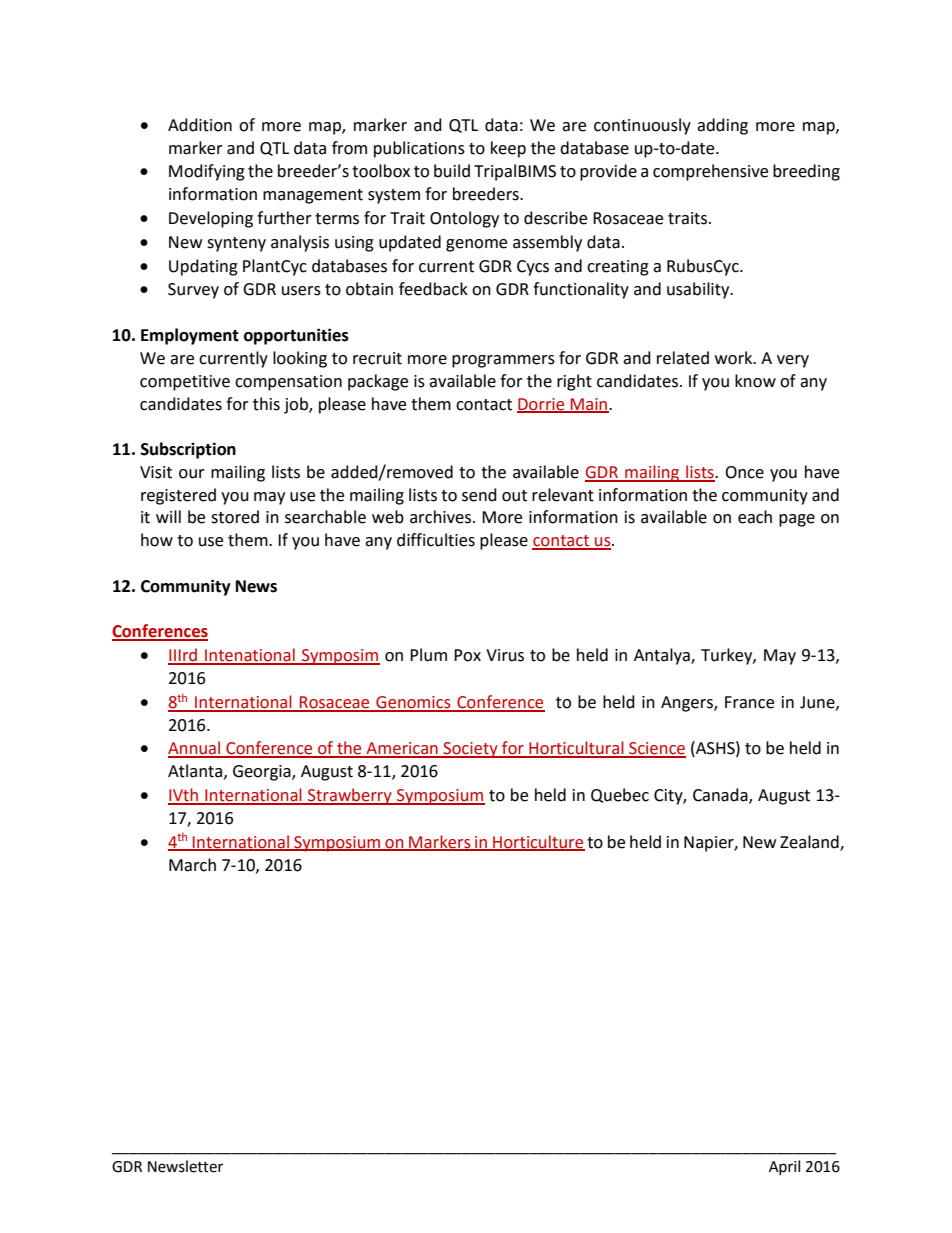 This page has width=952, height=1233. I want to click on Virus, so click(505, 655).
